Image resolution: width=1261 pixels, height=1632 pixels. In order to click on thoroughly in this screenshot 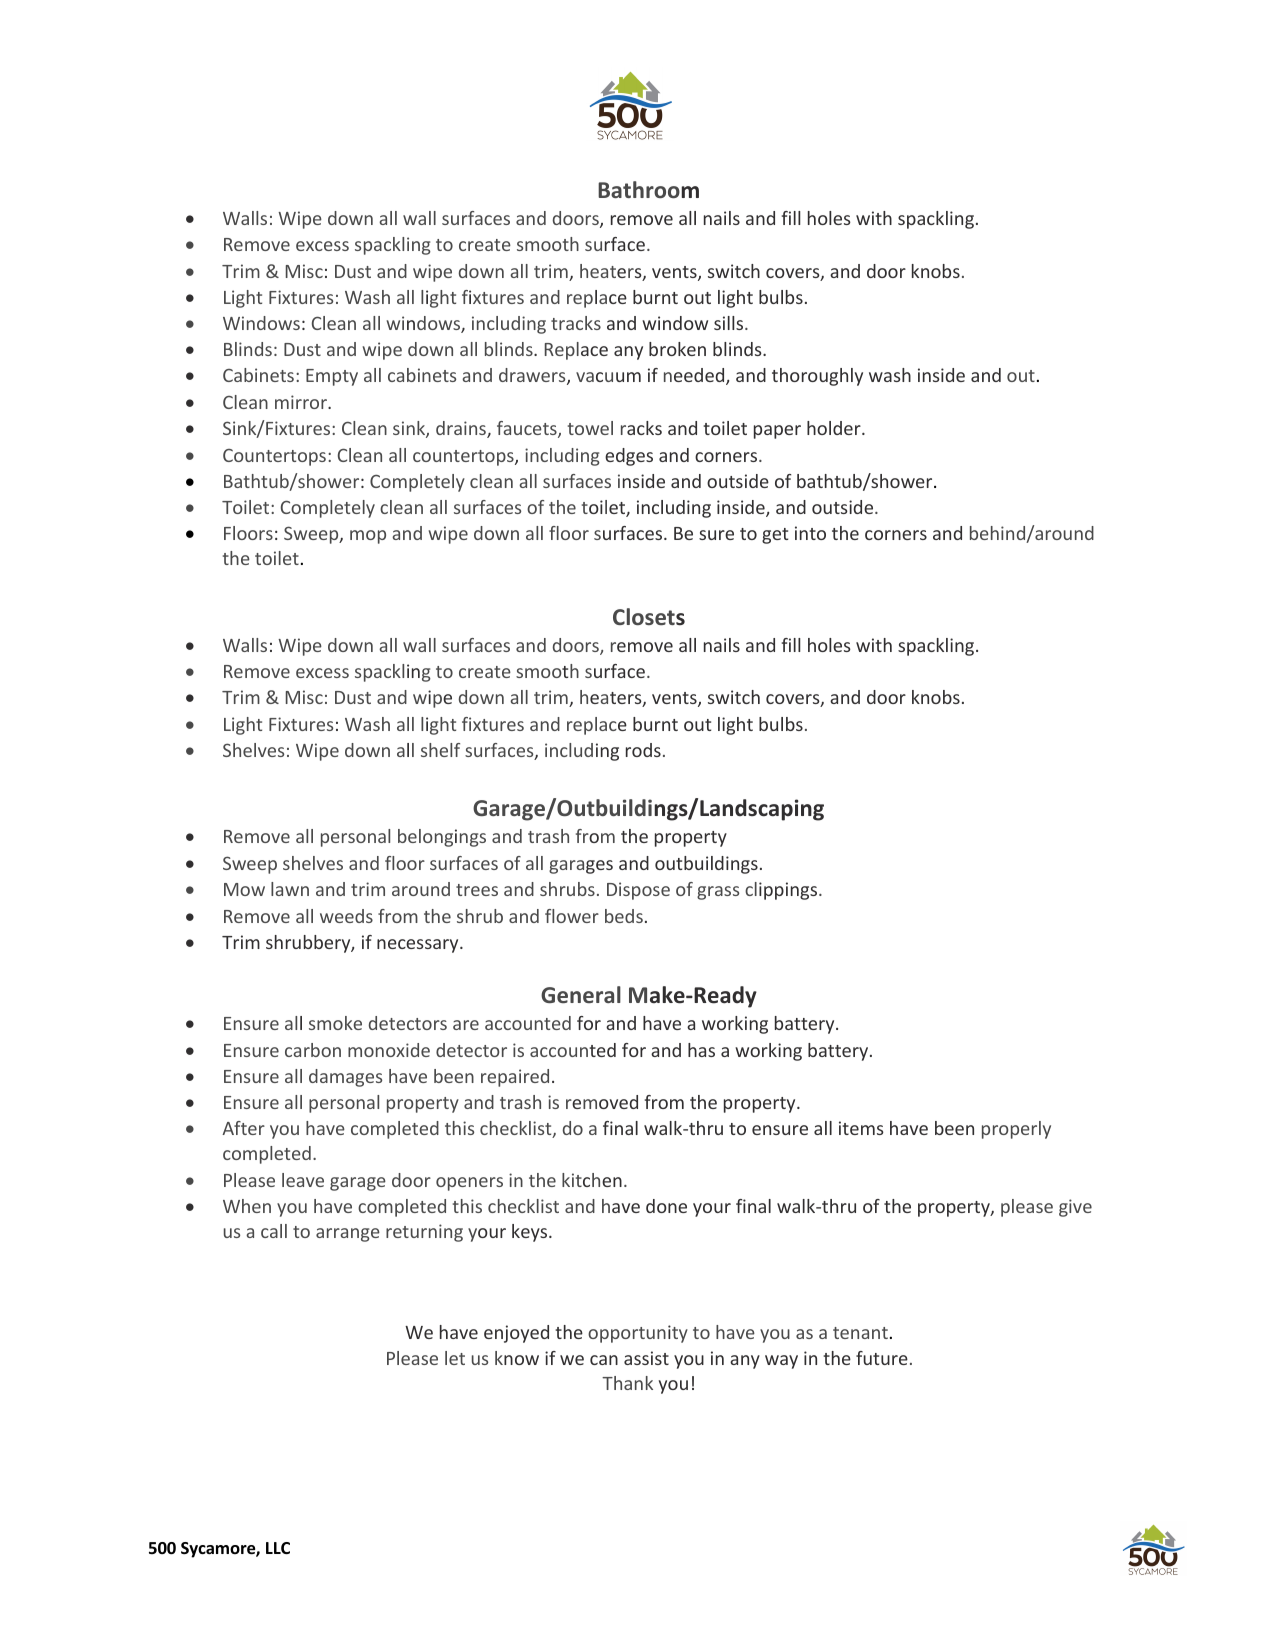, I will do `click(817, 377)`.
